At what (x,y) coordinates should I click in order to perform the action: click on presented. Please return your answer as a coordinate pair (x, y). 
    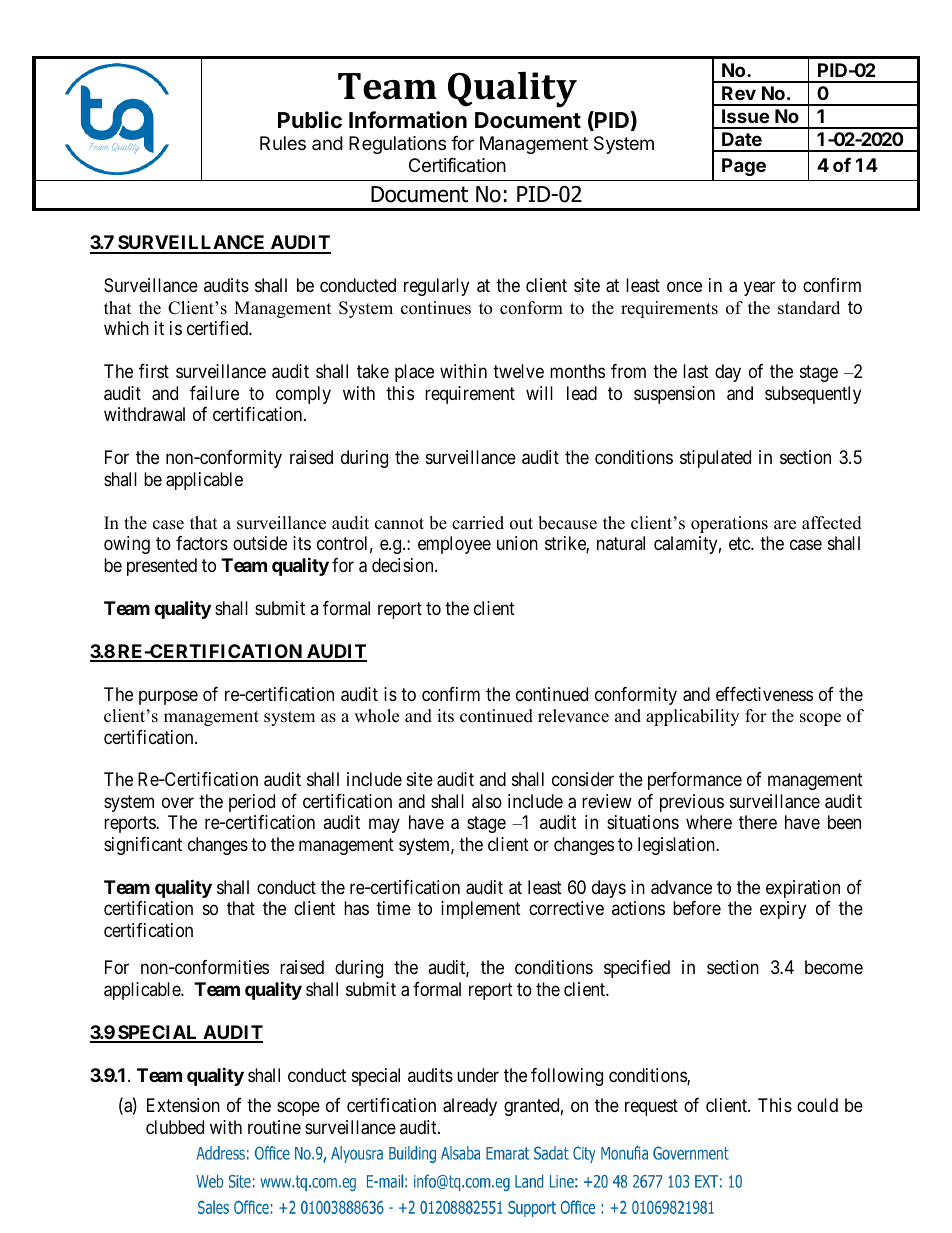
    Looking at the image, I should click on (162, 567).
